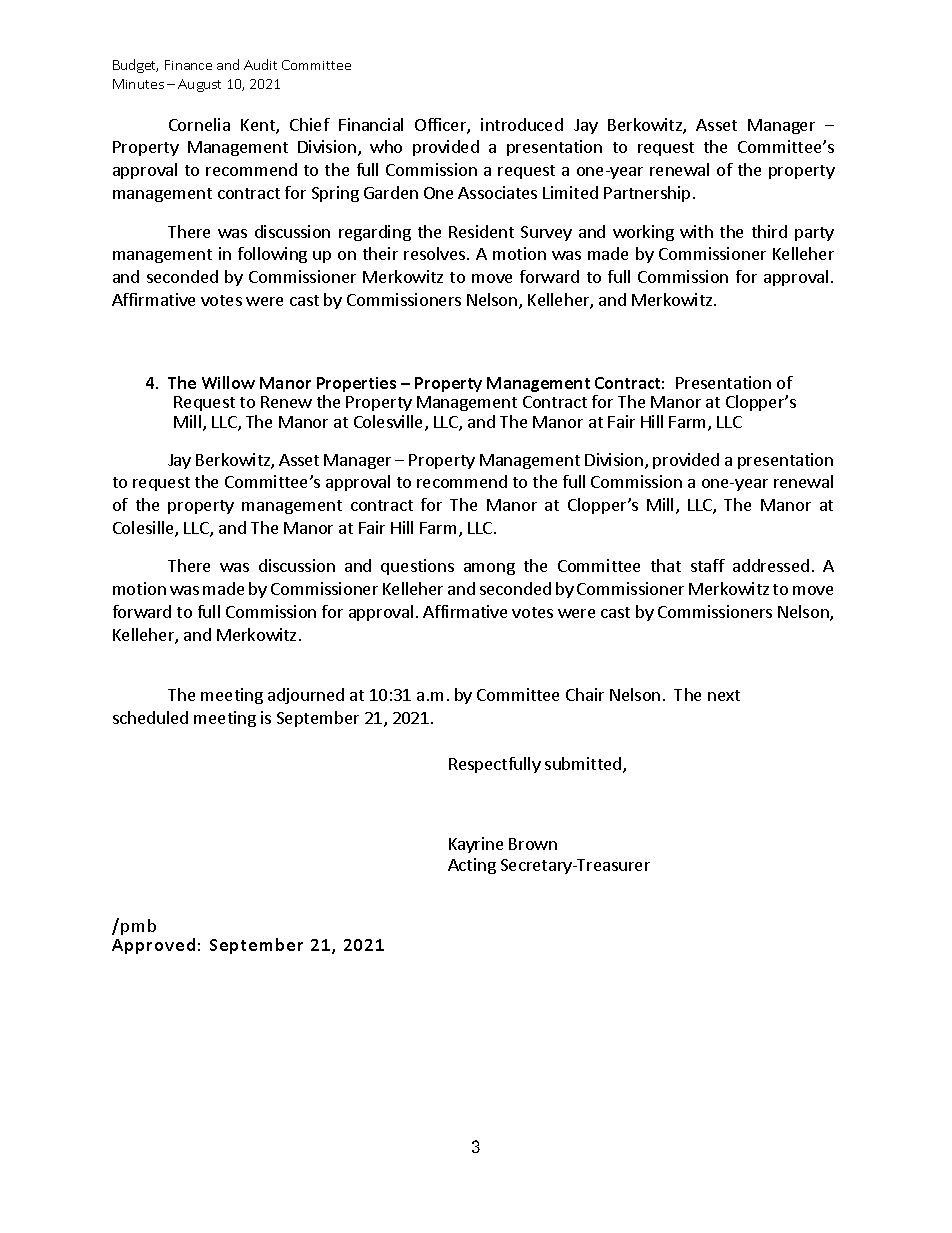  Describe the element at coordinates (522, 124) in the image. I see `introduced` at that location.
